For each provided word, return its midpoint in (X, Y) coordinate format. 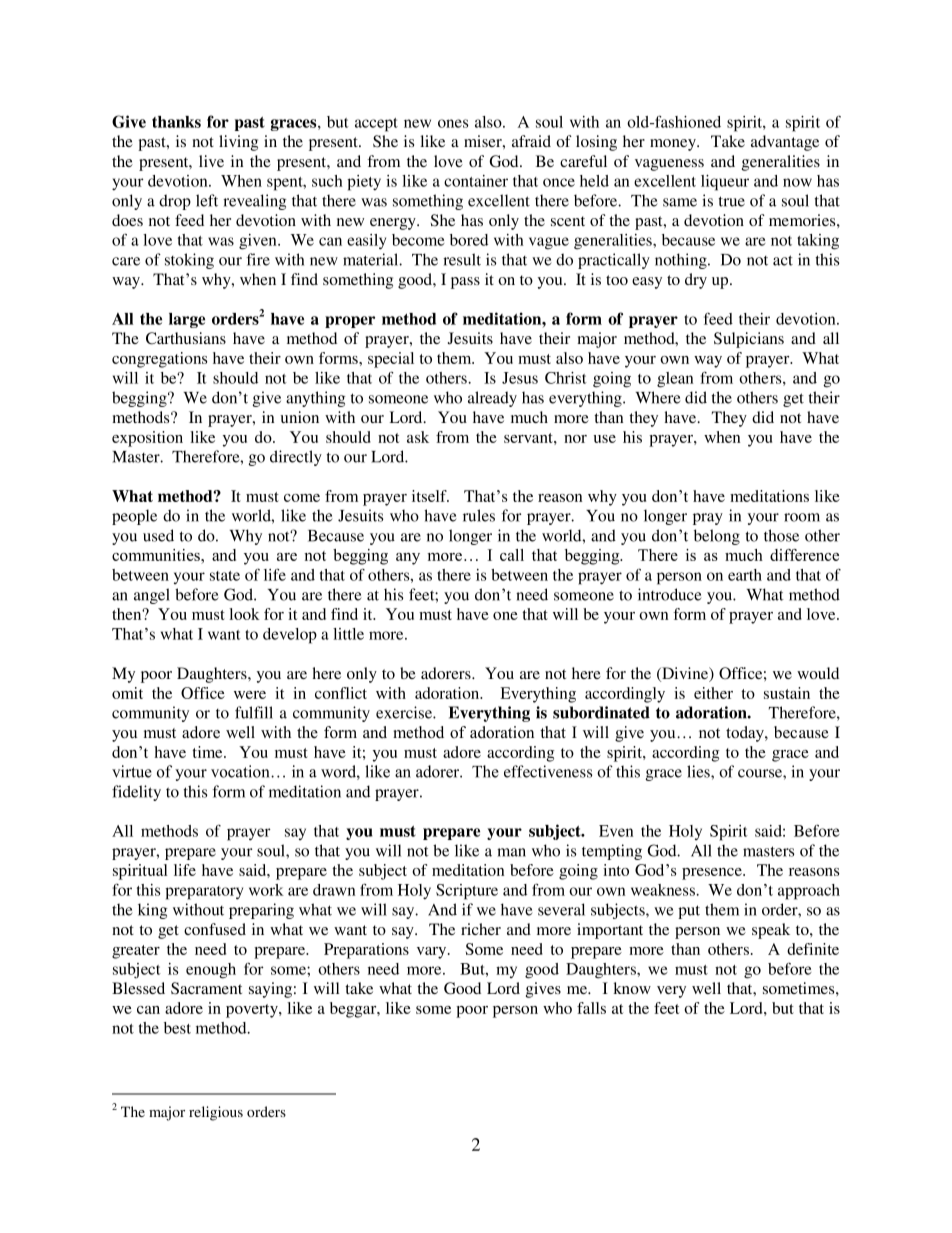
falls (591, 1008)
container (476, 181)
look (244, 614)
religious (216, 1113)
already (492, 399)
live (211, 161)
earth (745, 575)
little (348, 634)
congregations (159, 360)
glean (675, 380)
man (511, 852)
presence (713, 874)
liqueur (725, 183)
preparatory (204, 893)
